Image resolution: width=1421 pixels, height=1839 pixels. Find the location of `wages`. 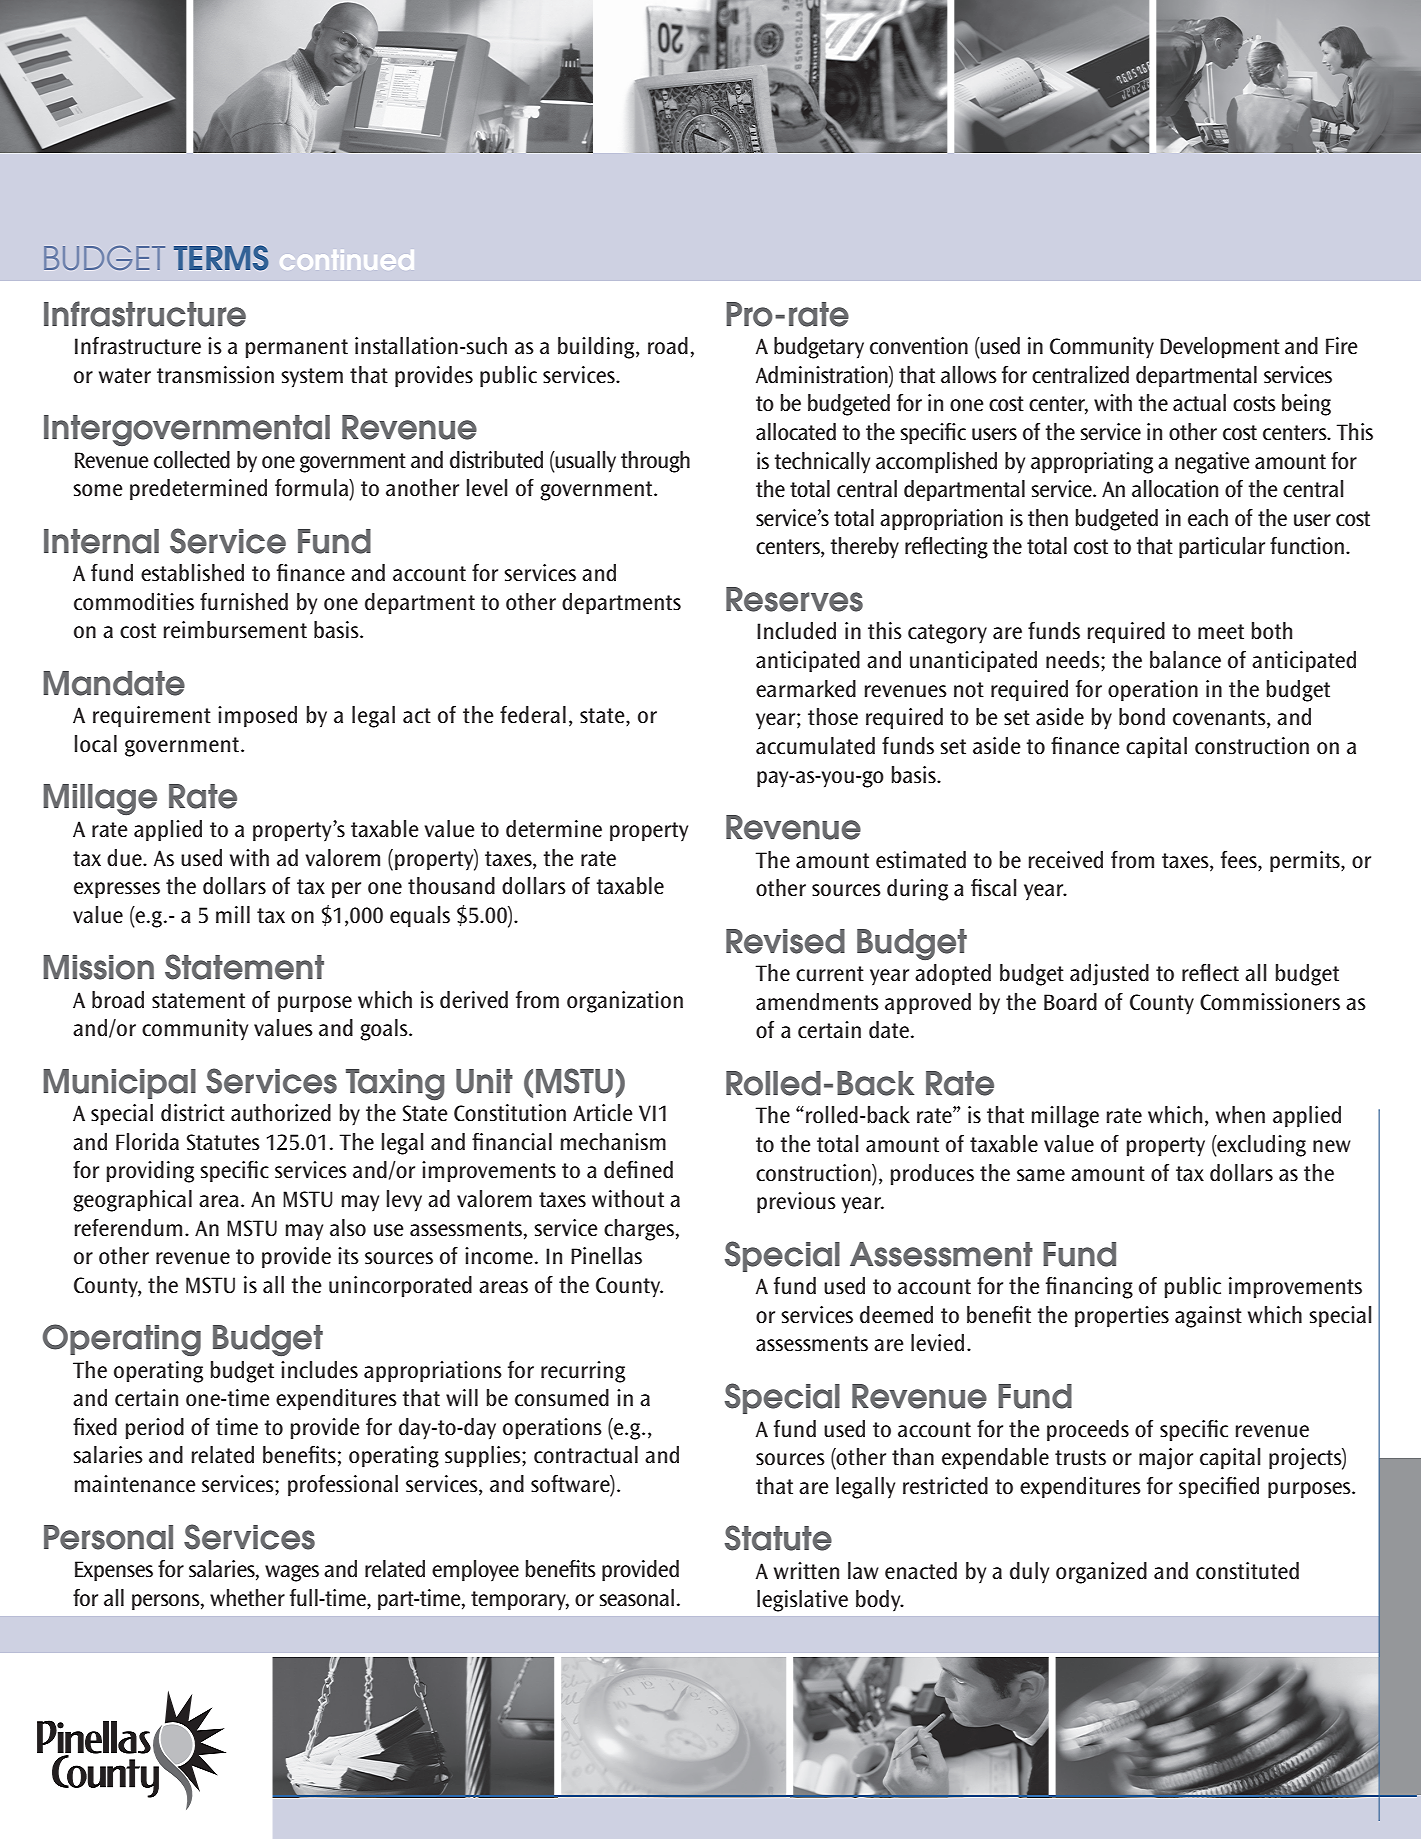

wages is located at coordinates (292, 1573).
